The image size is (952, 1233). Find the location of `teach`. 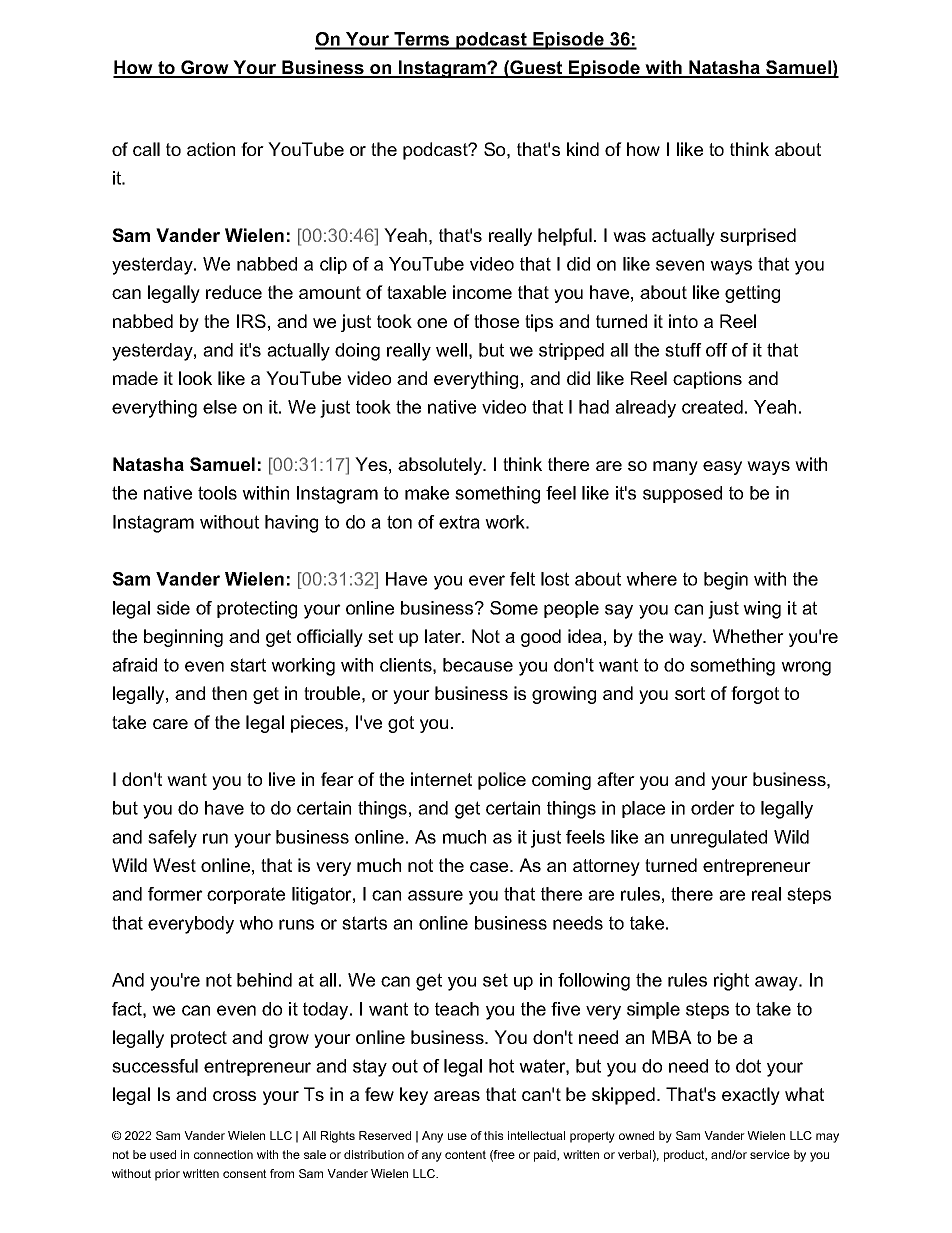

teach is located at coordinates (457, 1009).
